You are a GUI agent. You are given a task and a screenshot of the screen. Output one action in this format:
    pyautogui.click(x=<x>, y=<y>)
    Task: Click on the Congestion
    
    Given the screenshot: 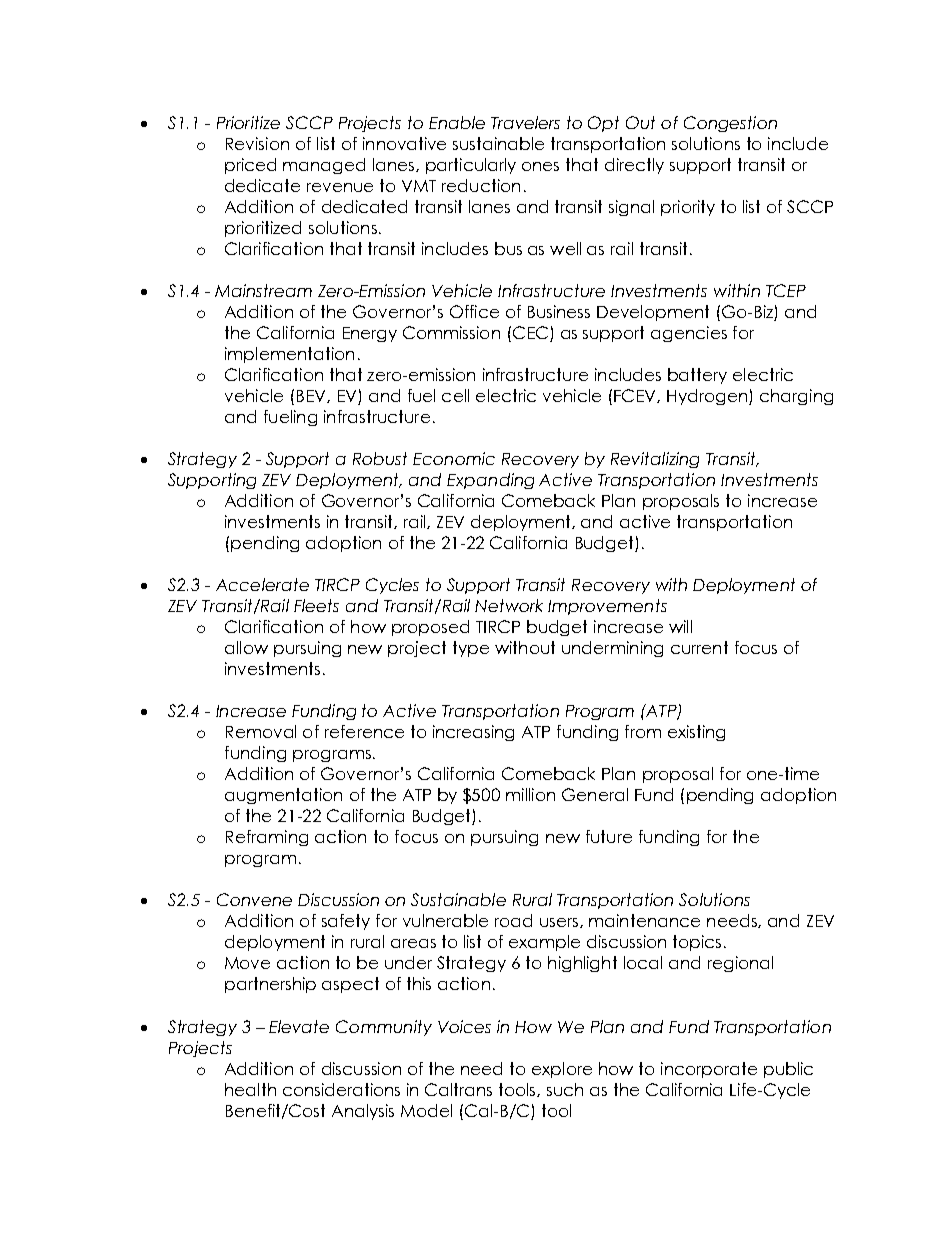 What is the action you would take?
    pyautogui.click(x=730, y=124)
